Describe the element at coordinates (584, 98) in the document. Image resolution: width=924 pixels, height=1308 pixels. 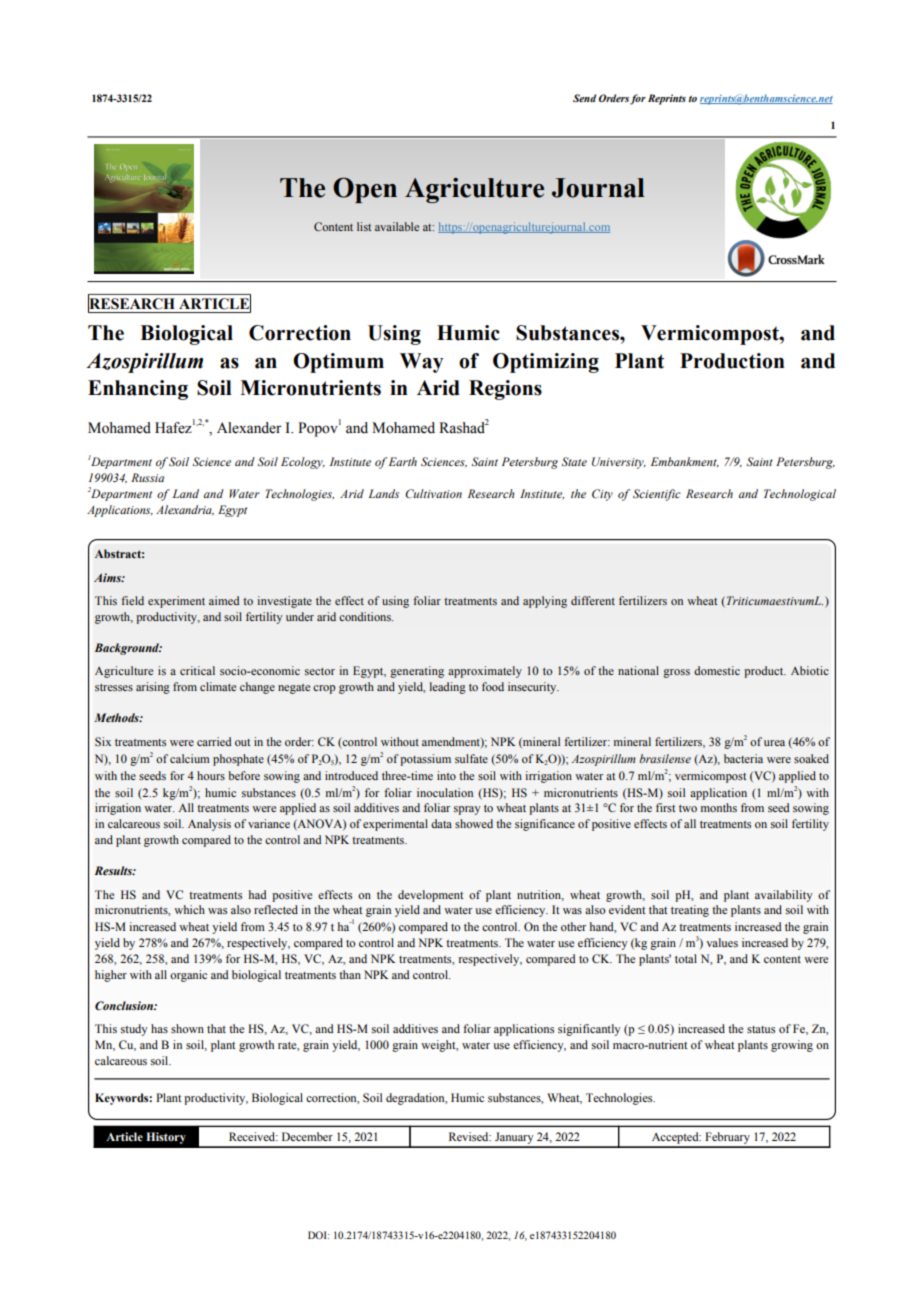
I see `Send` at that location.
